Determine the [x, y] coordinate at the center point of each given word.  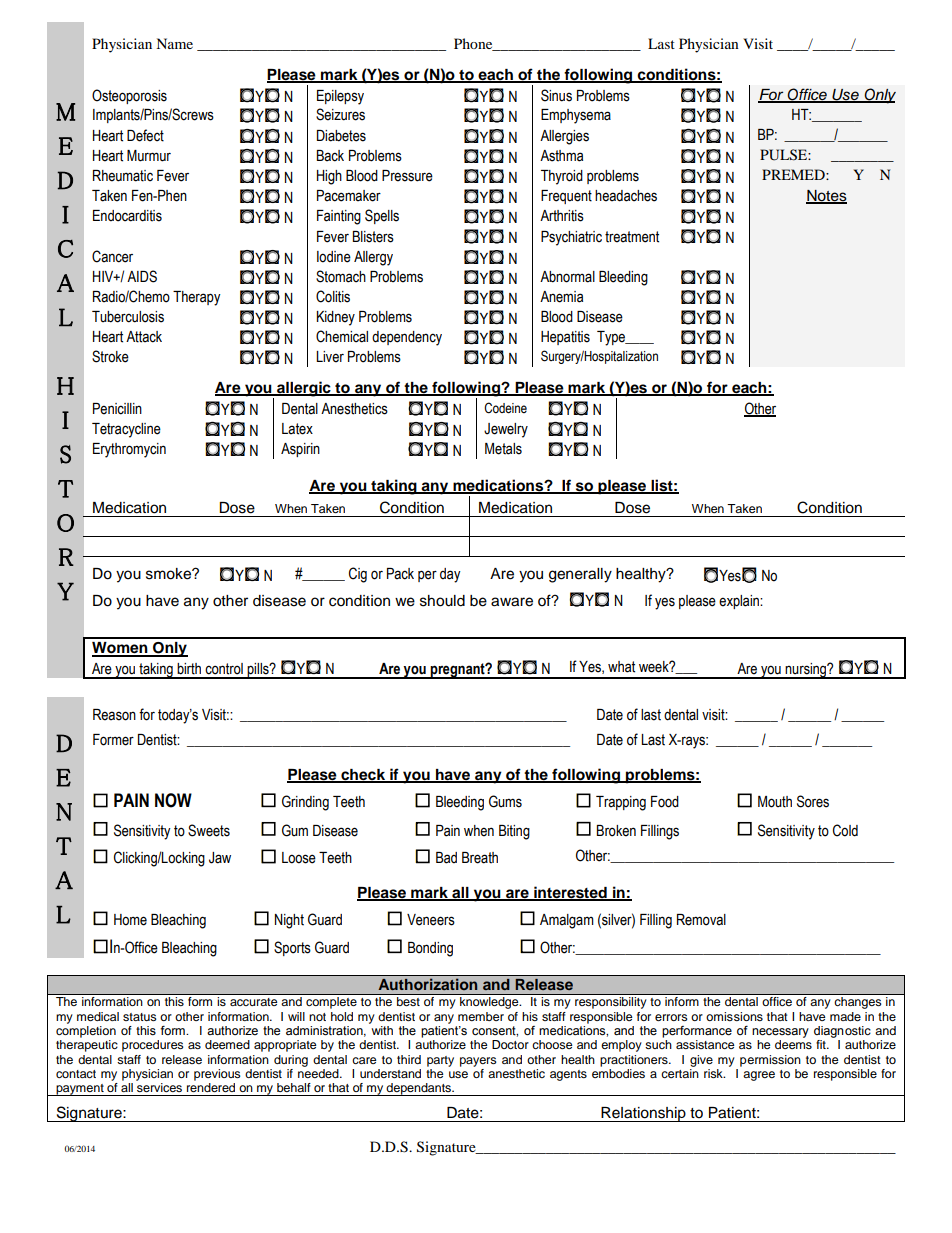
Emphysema [576, 116]
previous [217, 1075]
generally [580, 575]
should [442, 601]
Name [174, 43]
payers [478, 1062]
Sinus [556, 95]
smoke [169, 574]
